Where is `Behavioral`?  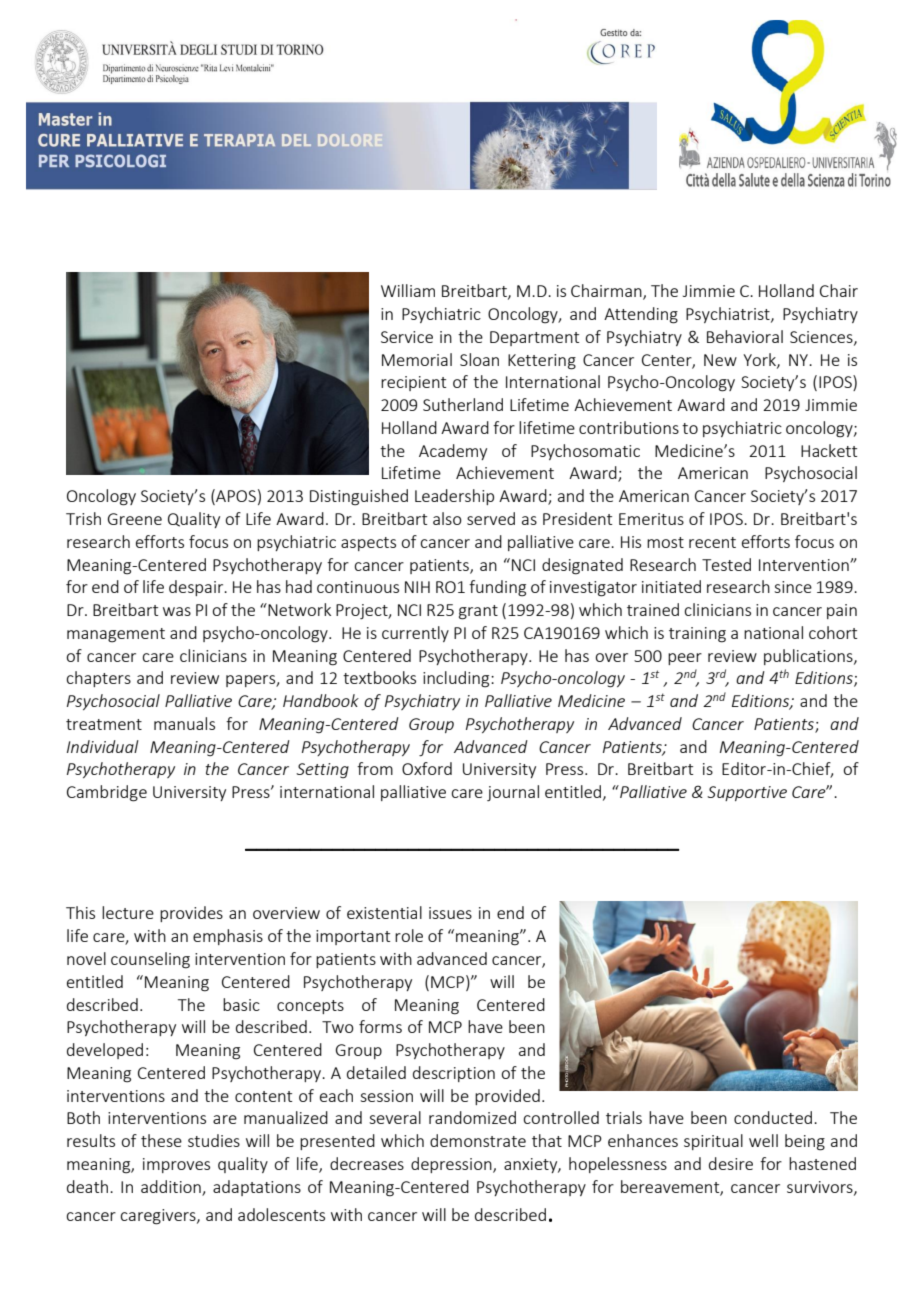
Behavioral is located at coordinates (745, 336).
